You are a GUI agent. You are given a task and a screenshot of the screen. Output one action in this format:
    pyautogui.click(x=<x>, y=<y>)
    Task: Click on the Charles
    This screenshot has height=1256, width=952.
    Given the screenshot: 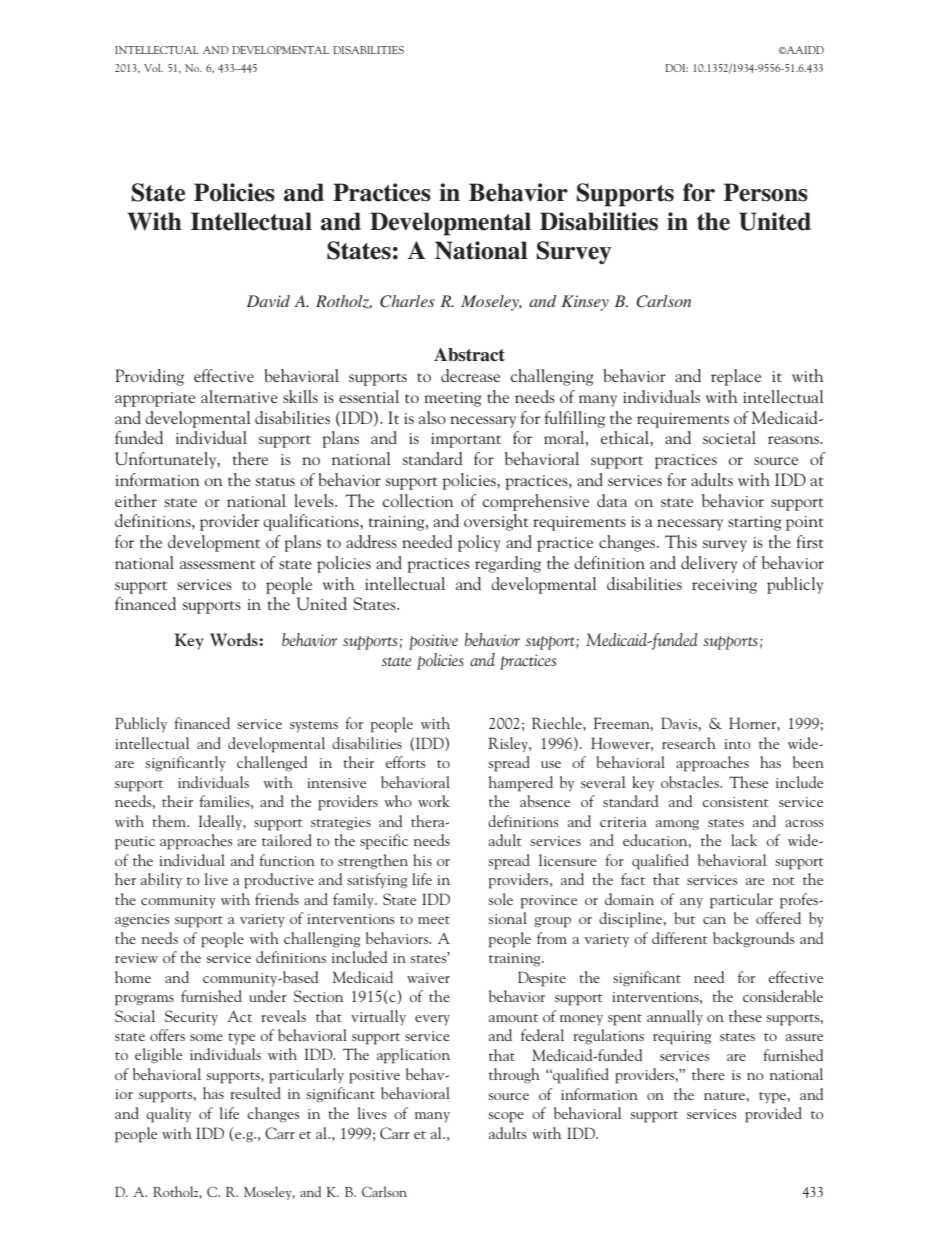 What is the action you would take?
    pyautogui.click(x=407, y=301)
